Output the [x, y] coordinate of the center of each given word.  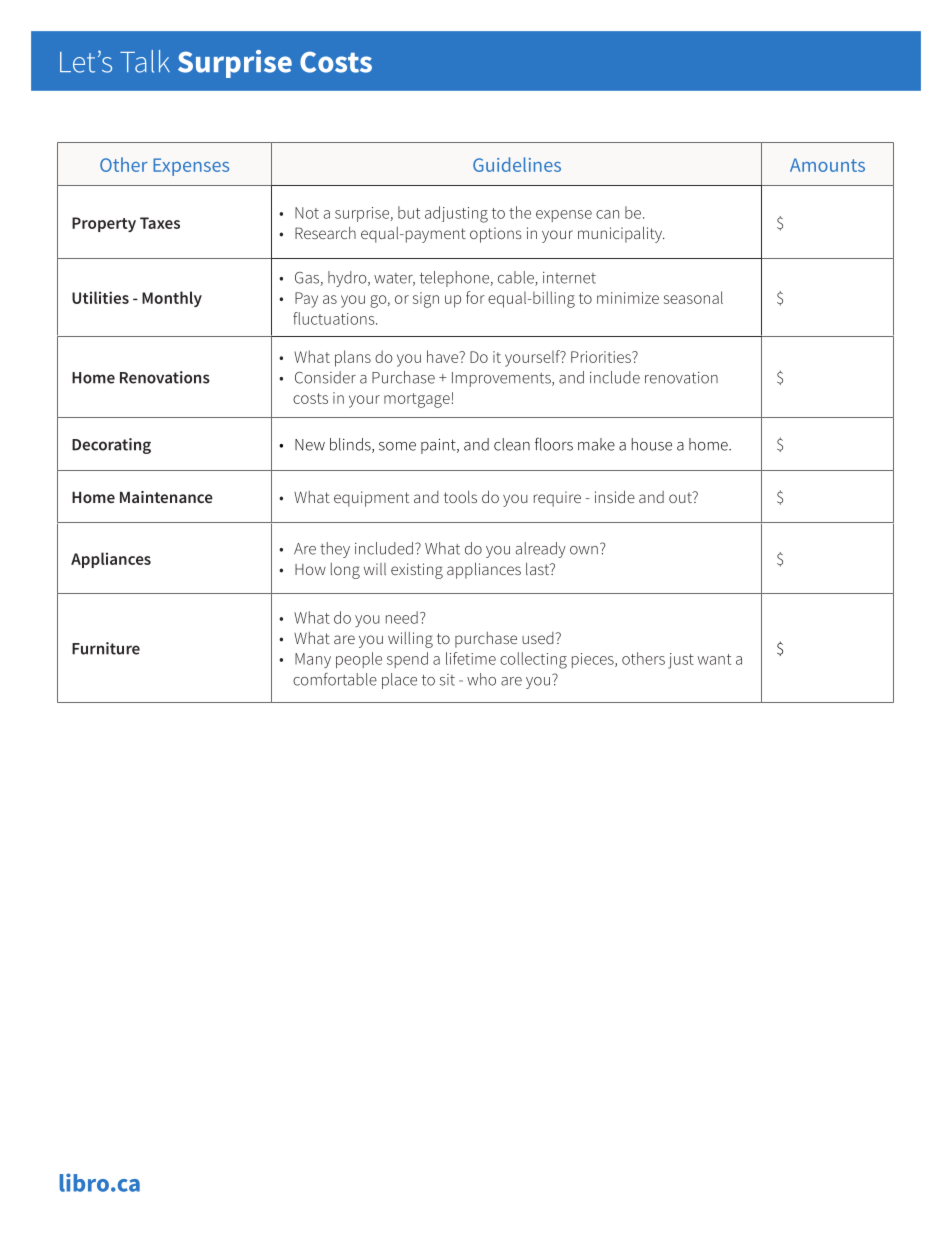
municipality [621, 234]
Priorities [602, 357]
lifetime [471, 658]
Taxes [160, 223]
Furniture [106, 648]
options [496, 235]
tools [460, 497]
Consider [325, 377]
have [444, 356]
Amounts [827, 165]
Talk [145, 61]
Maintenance [166, 497]
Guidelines [517, 164]
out [681, 497]
